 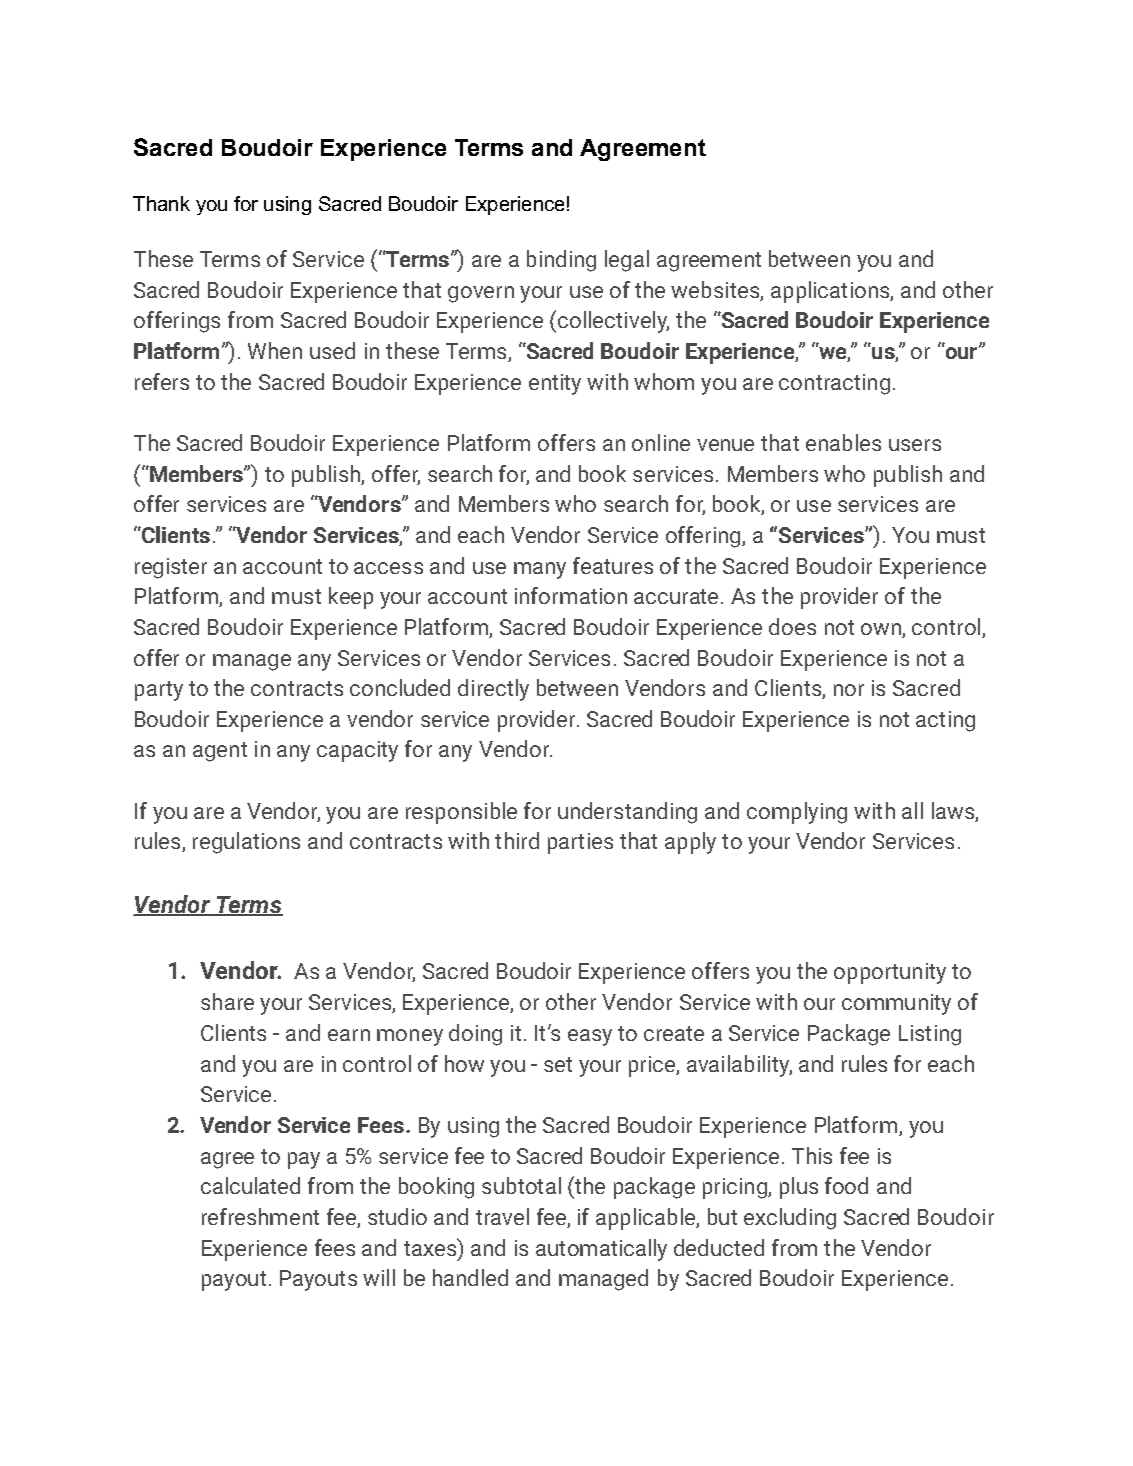 What do you see at coordinates (890, 973) in the document?
I see `opportunity` at bounding box center [890, 973].
